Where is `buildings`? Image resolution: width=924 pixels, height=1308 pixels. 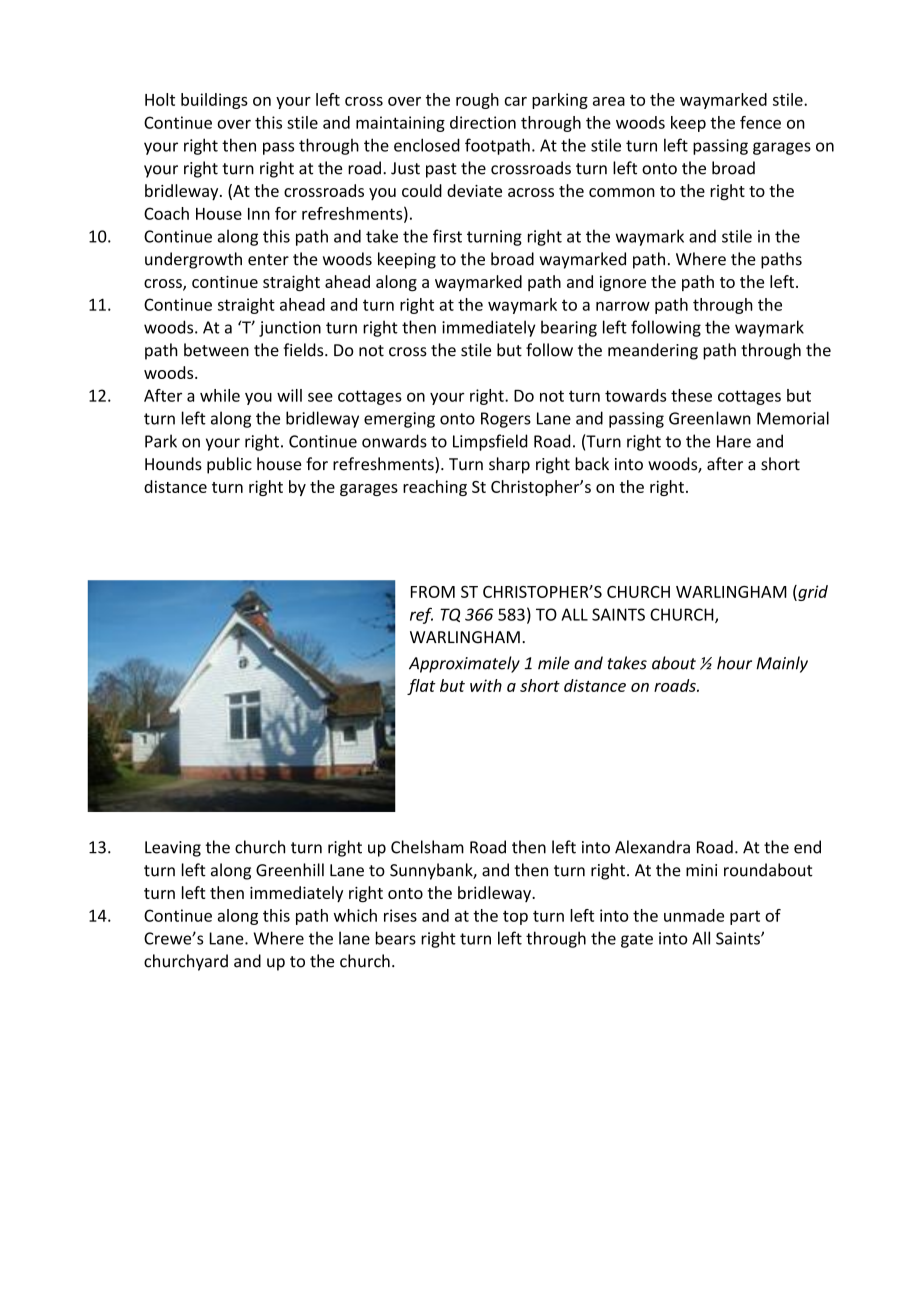 buildings is located at coordinates (214, 101).
